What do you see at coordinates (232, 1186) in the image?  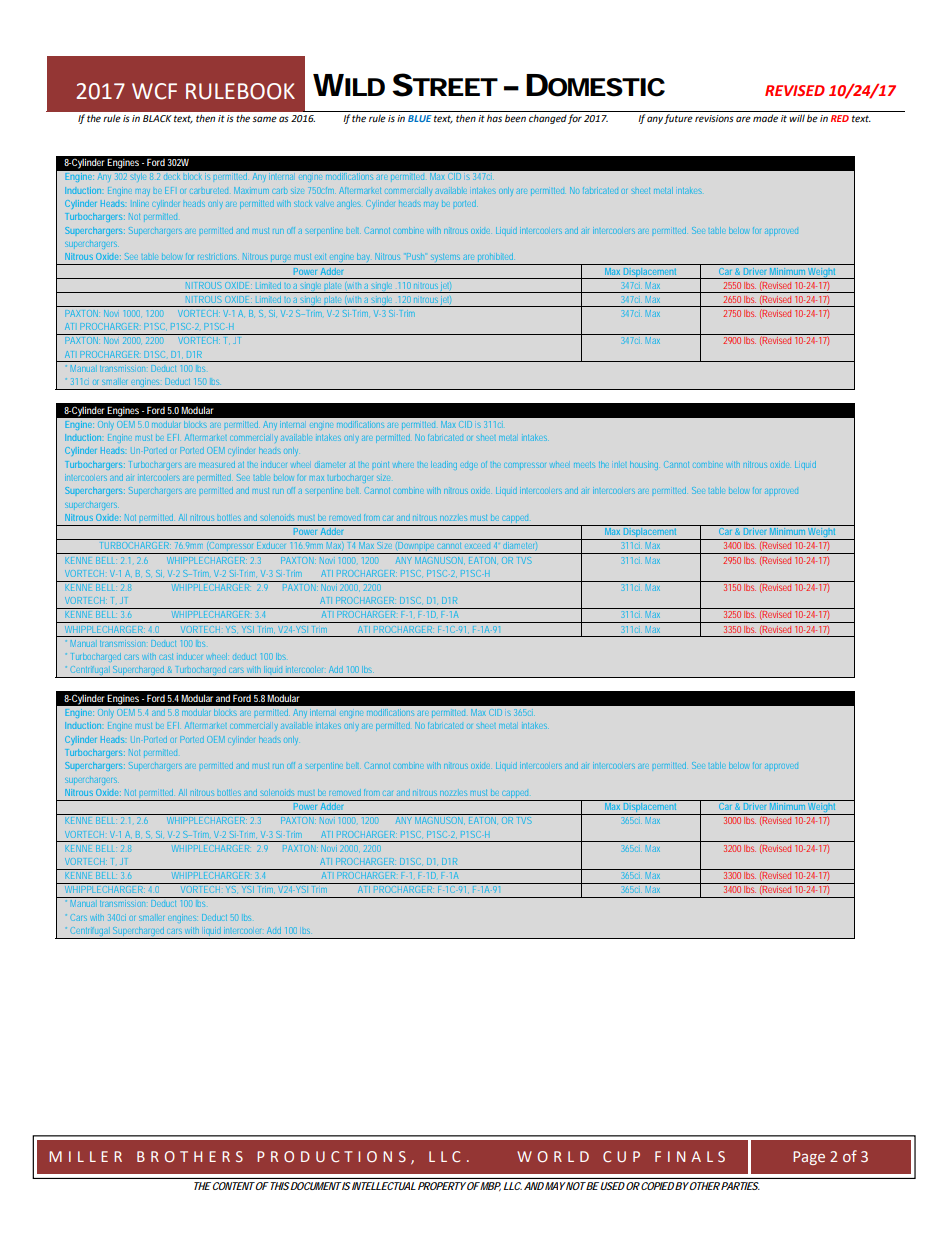 I see `CONTENT` at bounding box center [232, 1186].
